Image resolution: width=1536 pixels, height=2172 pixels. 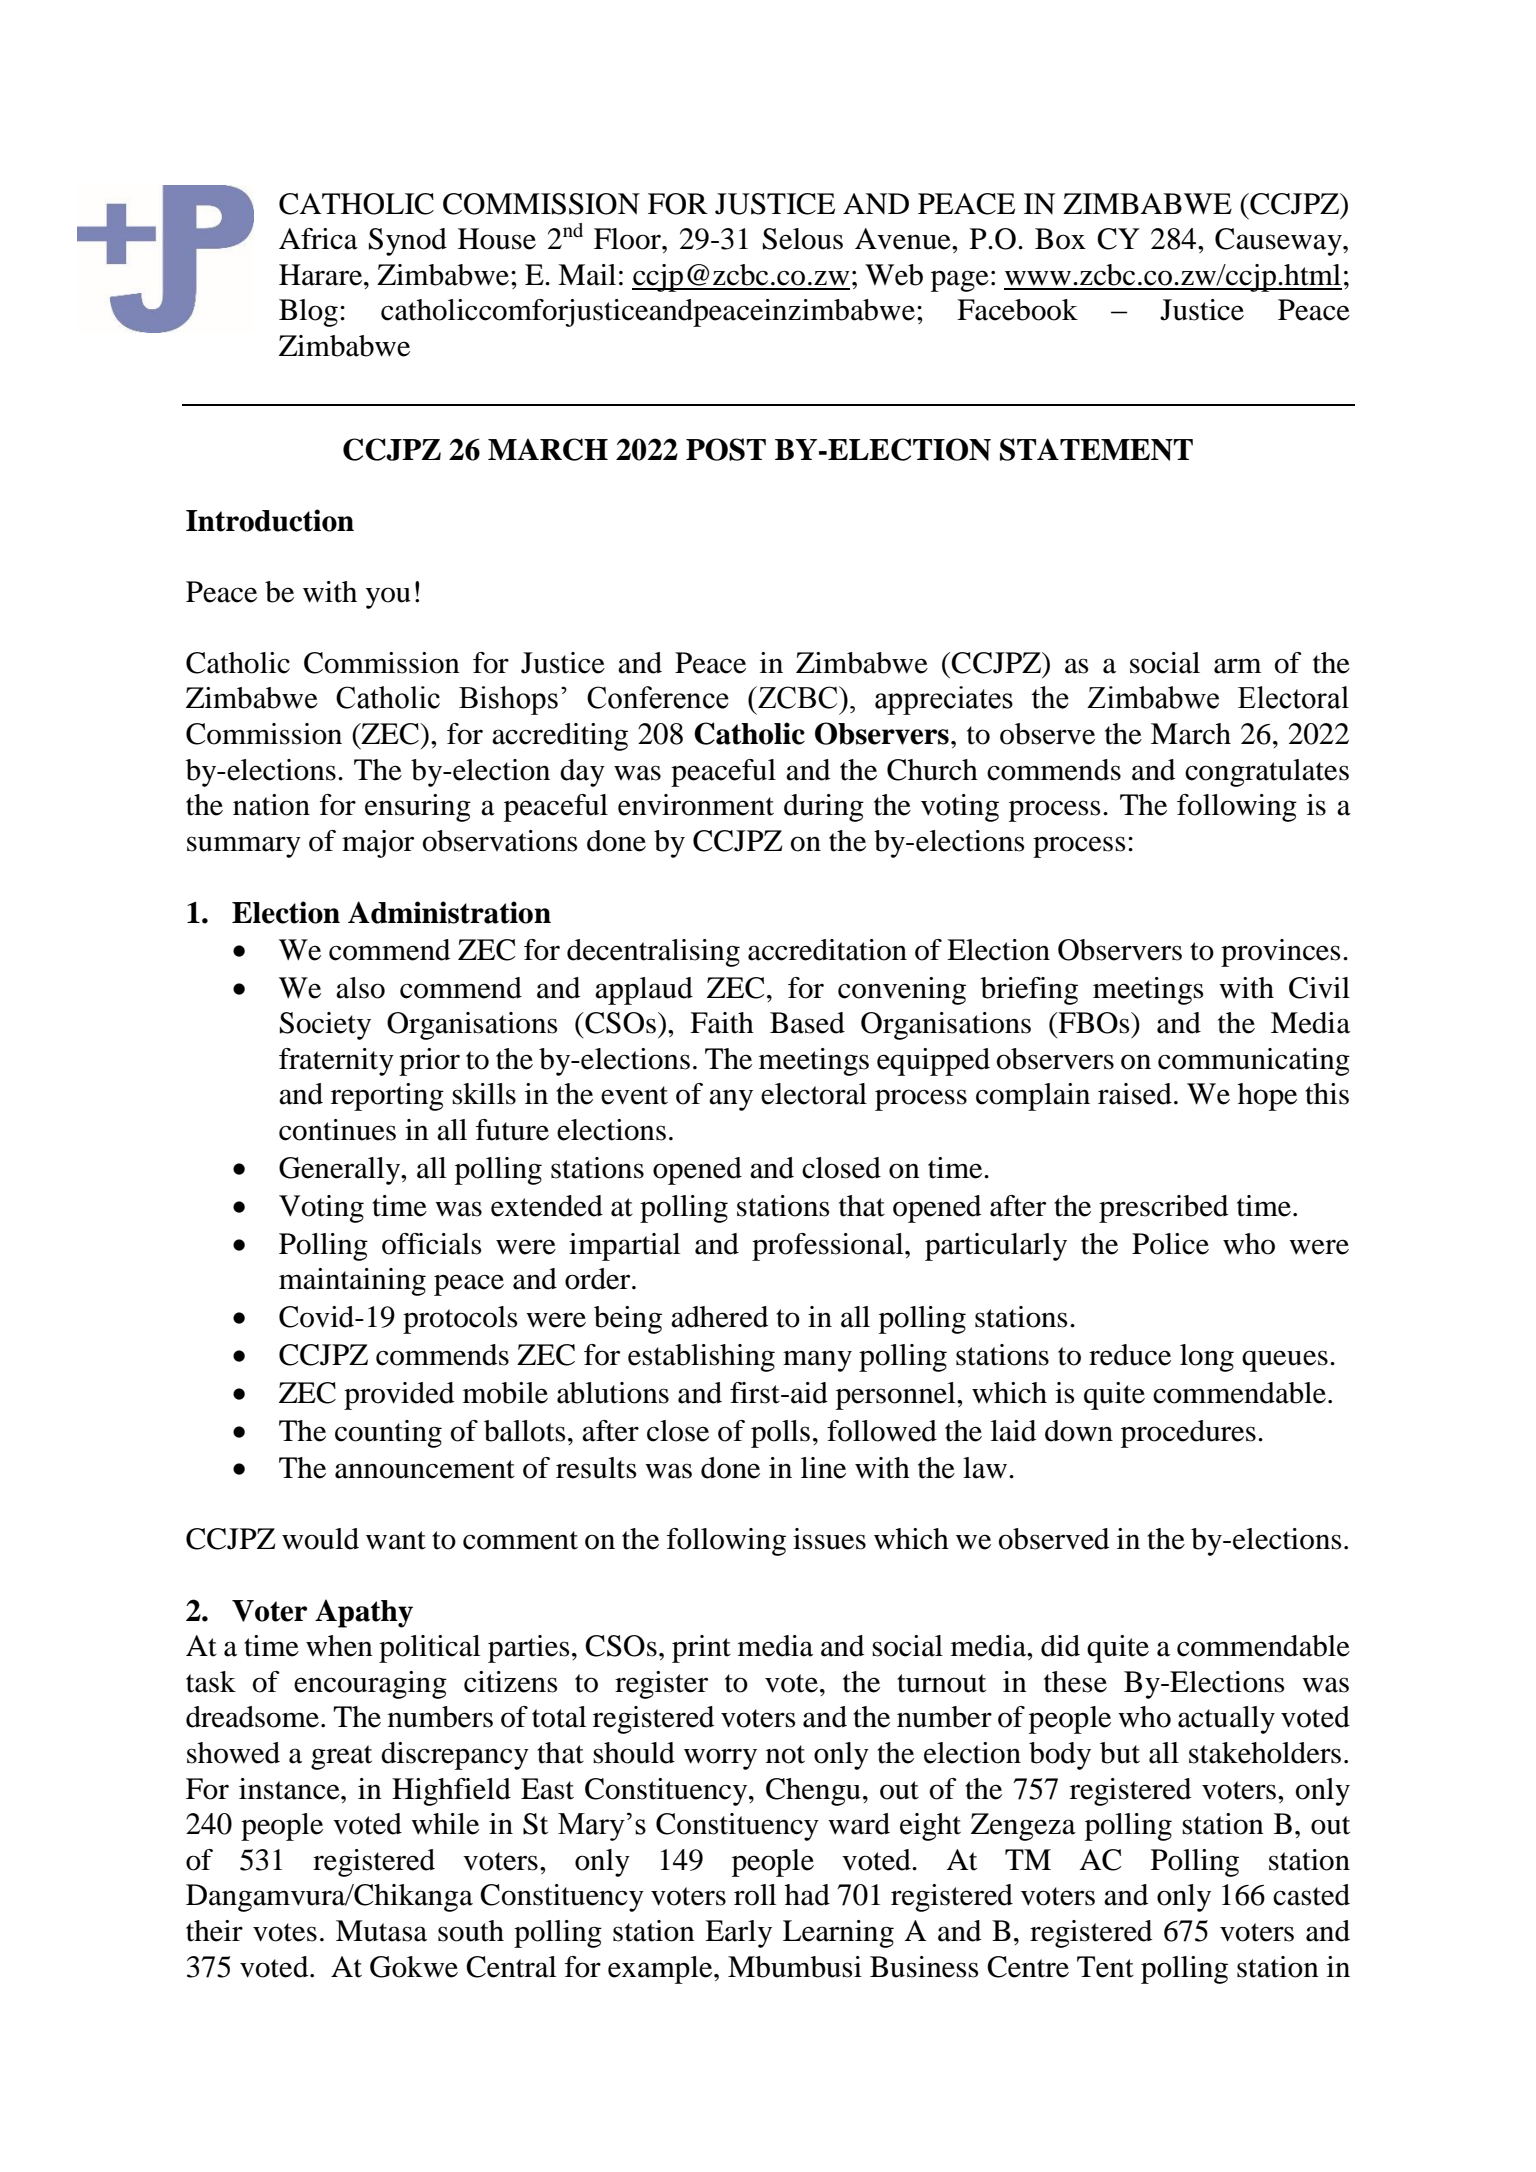 What do you see at coordinates (1267, 773) in the page?
I see `congratulates` at bounding box center [1267, 773].
